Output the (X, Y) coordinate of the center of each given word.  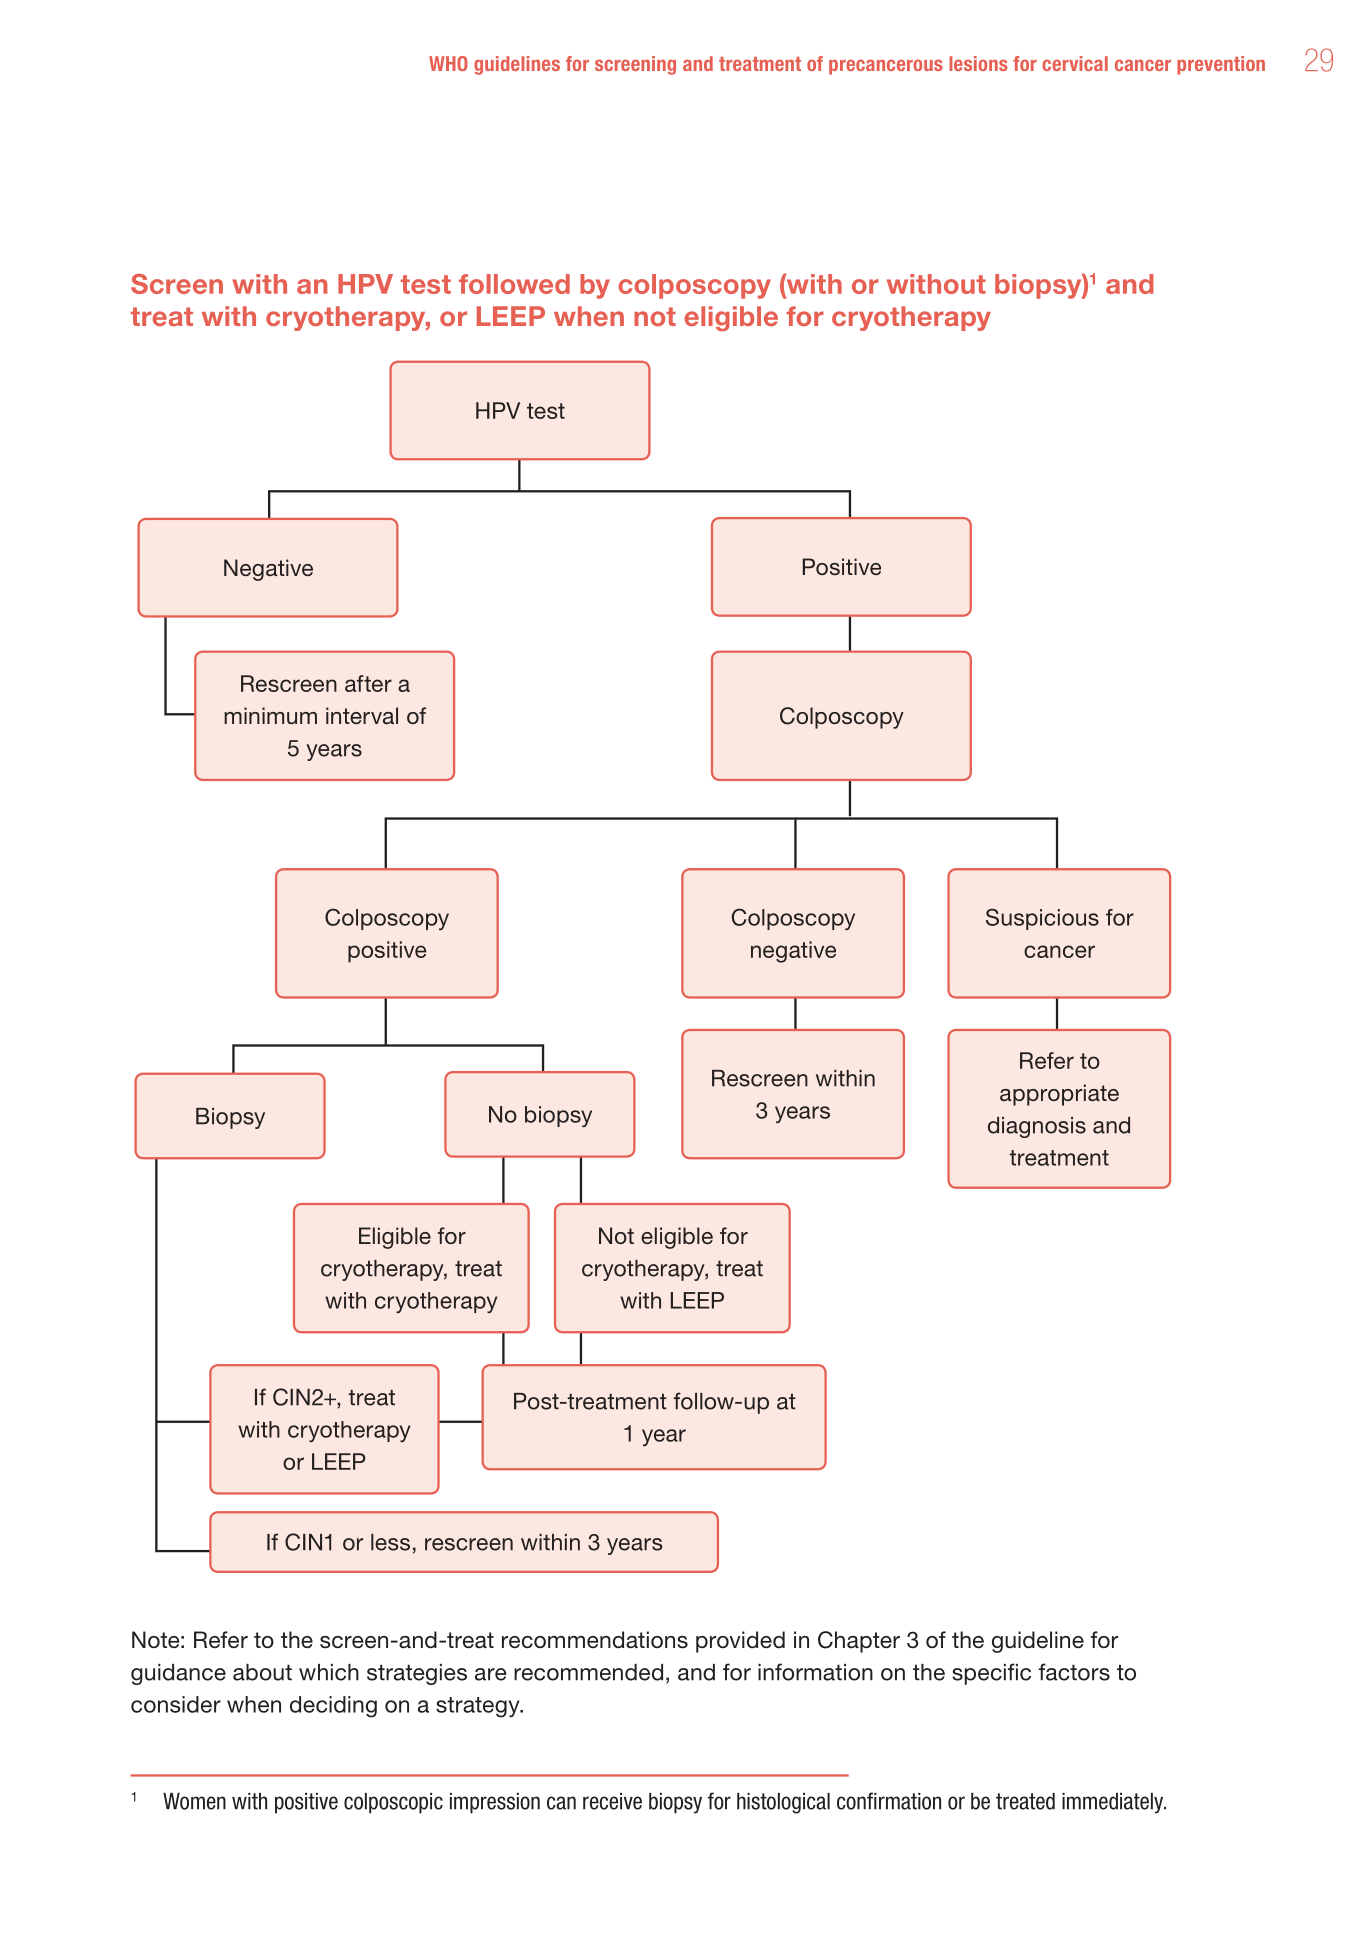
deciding (333, 1707)
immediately (1114, 1803)
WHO (448, 63)
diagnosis (1037, 1127)
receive (612, 1801)
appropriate (1059, 1095)
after (368, 683)
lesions (978, 63)
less (390, 1542)
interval (362, 716)
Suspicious (1042, 919)
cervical (1075, 63)
